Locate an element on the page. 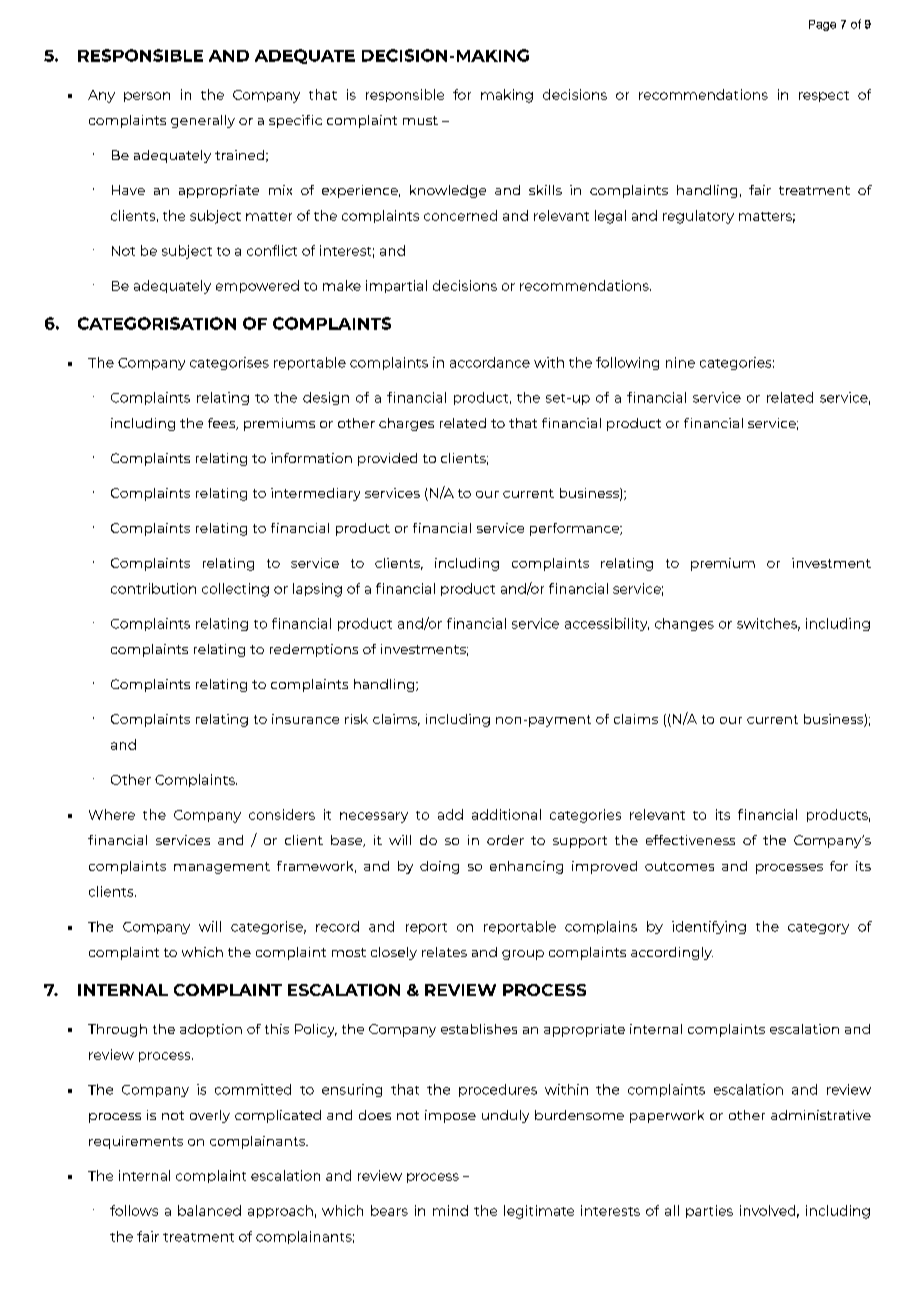 The width and height of the page is (924, 1308). balanced is located at coordinates (209, 1210).
